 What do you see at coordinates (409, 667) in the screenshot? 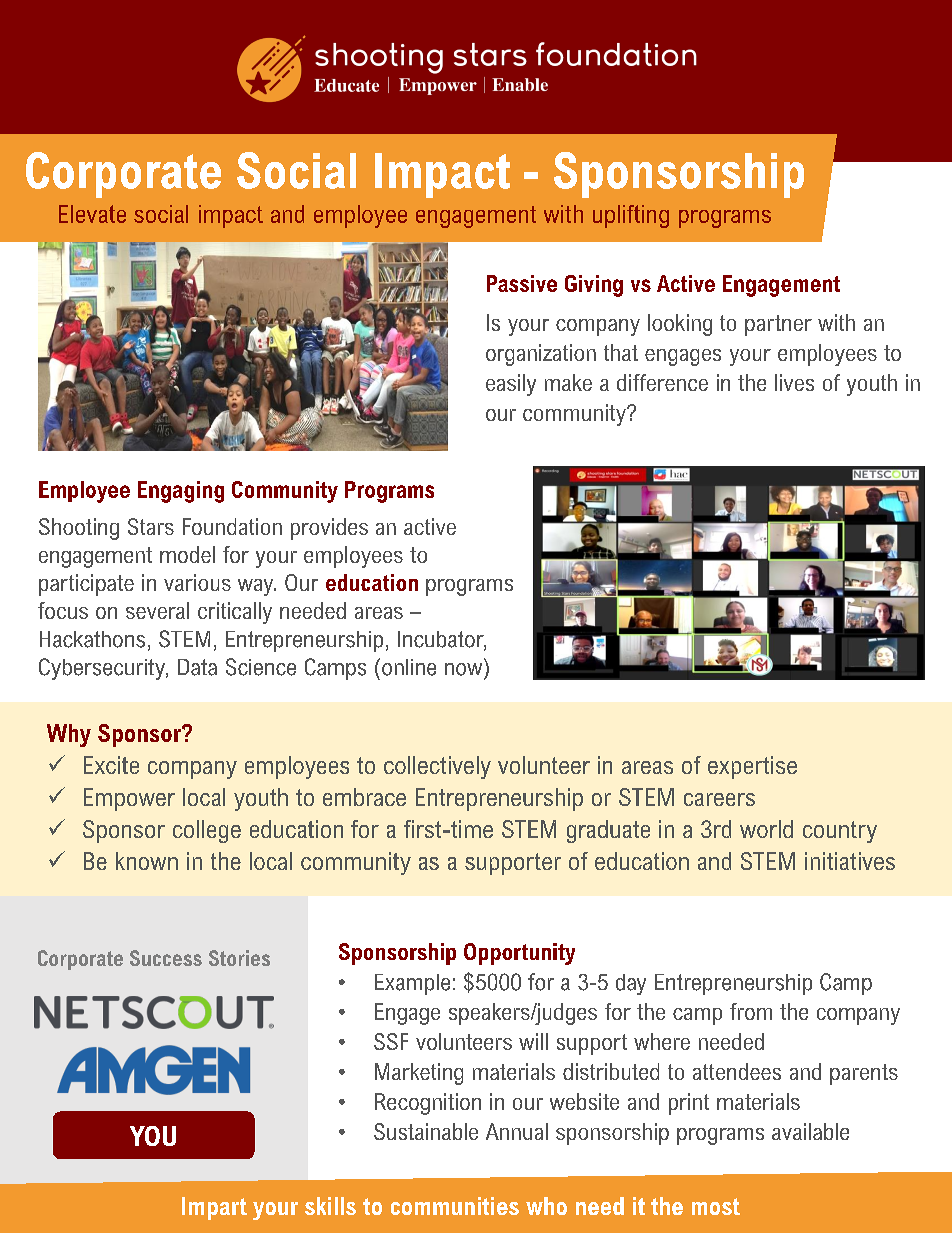
I see `online` at bounding box center [409, 667].
